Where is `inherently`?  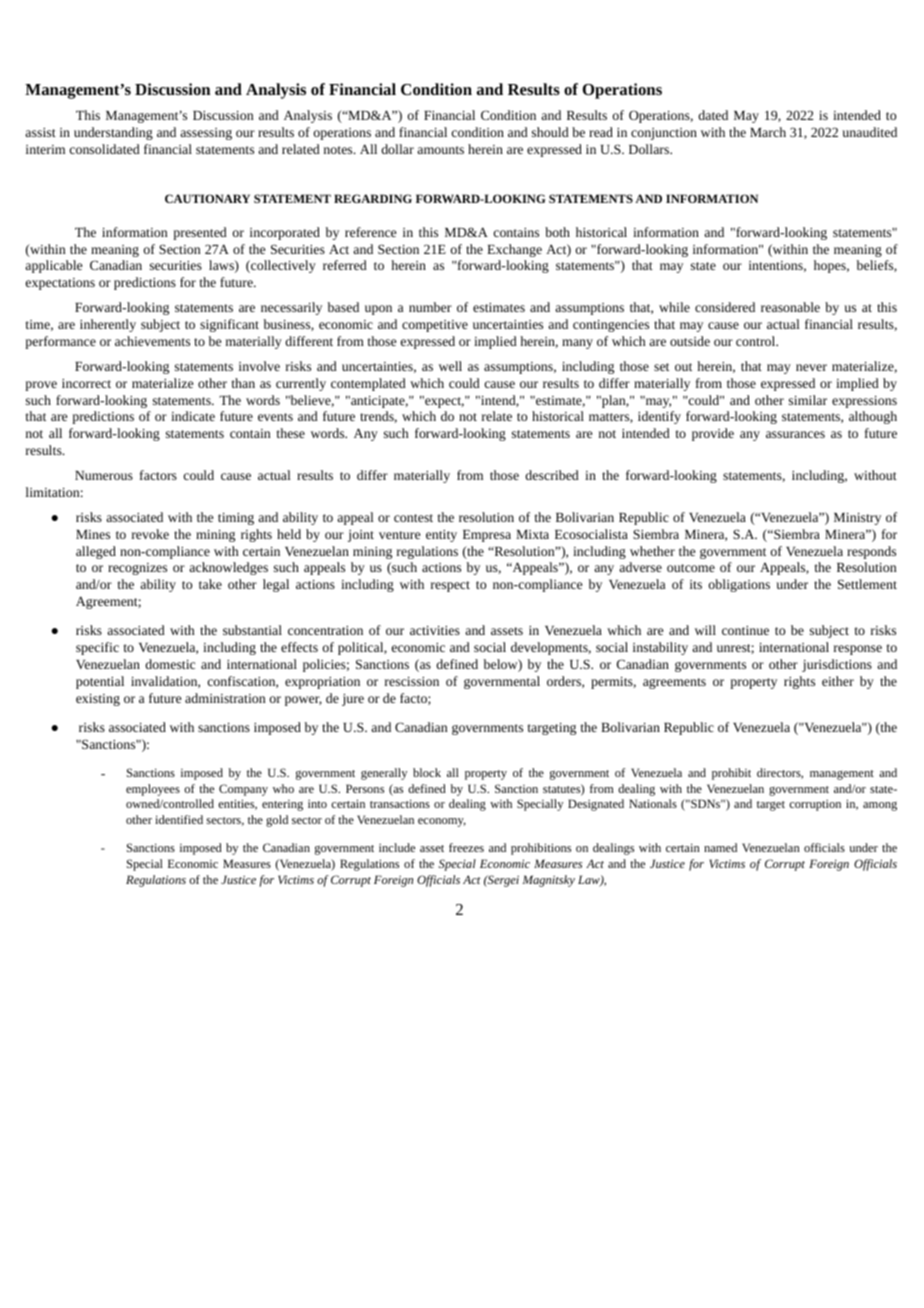 inherently is located at coordinates (108, 325).
